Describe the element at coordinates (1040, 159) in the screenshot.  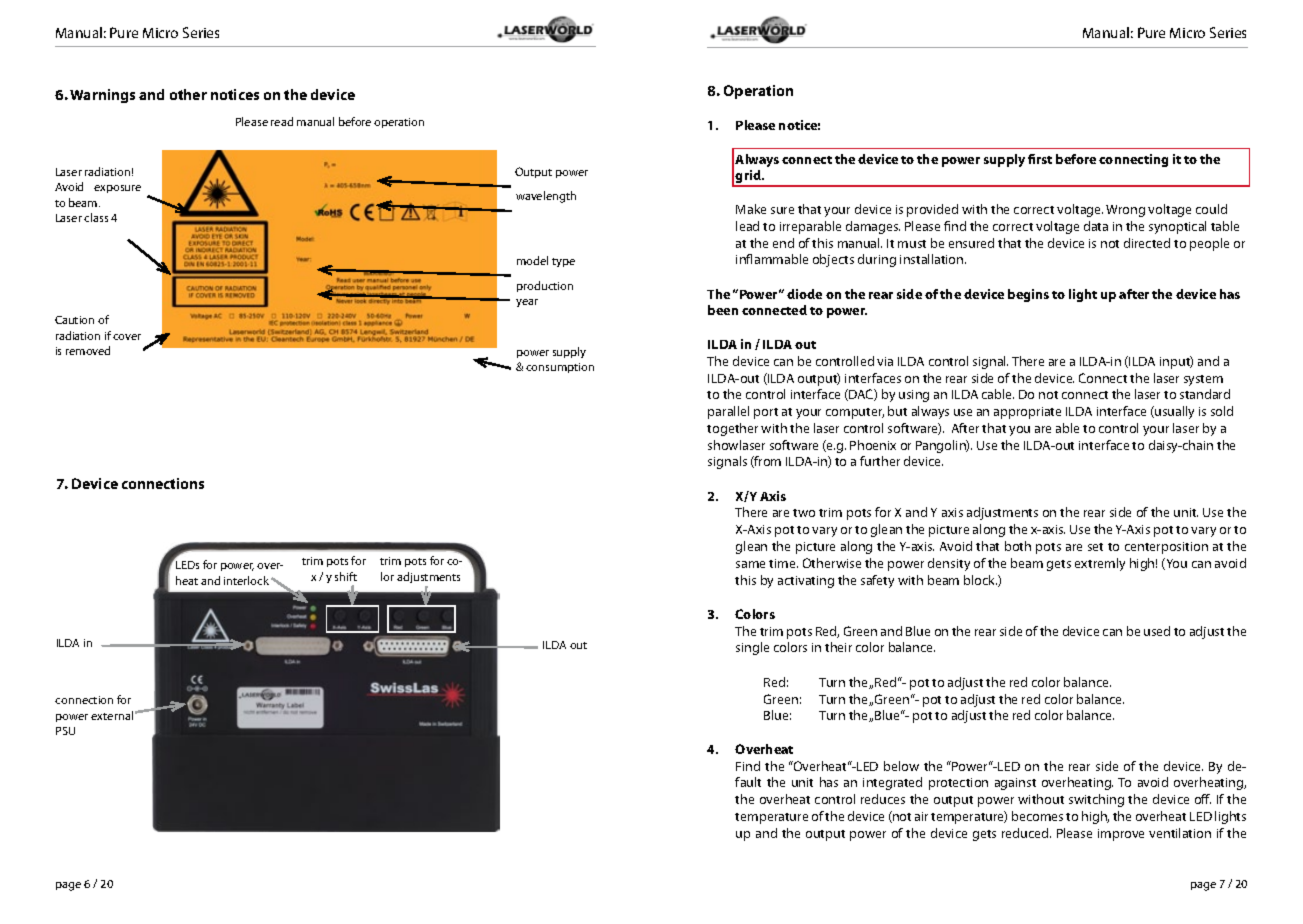
I see `first` at that location.
